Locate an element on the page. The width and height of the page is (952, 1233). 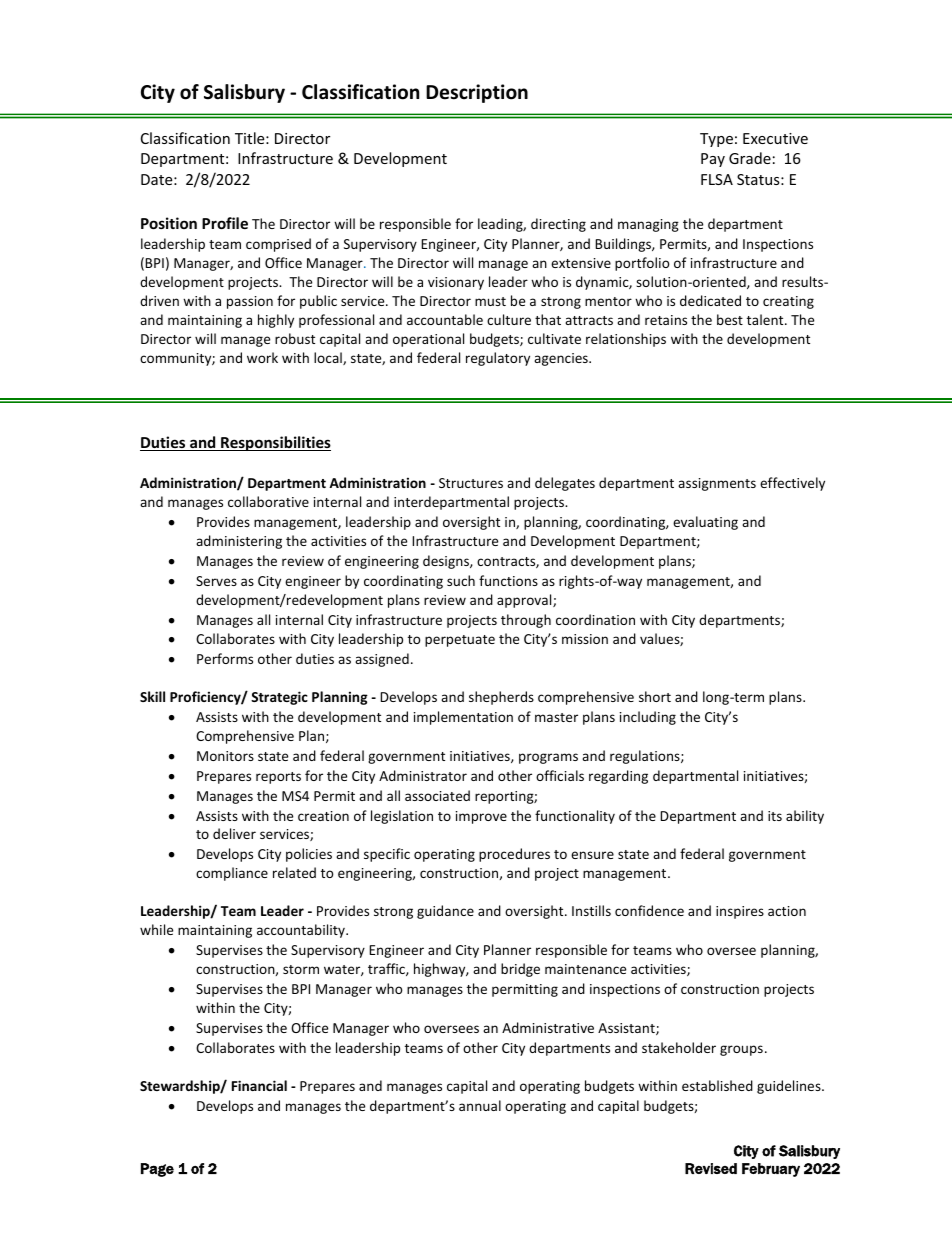
annual is located at coordinates (480, 1105).
